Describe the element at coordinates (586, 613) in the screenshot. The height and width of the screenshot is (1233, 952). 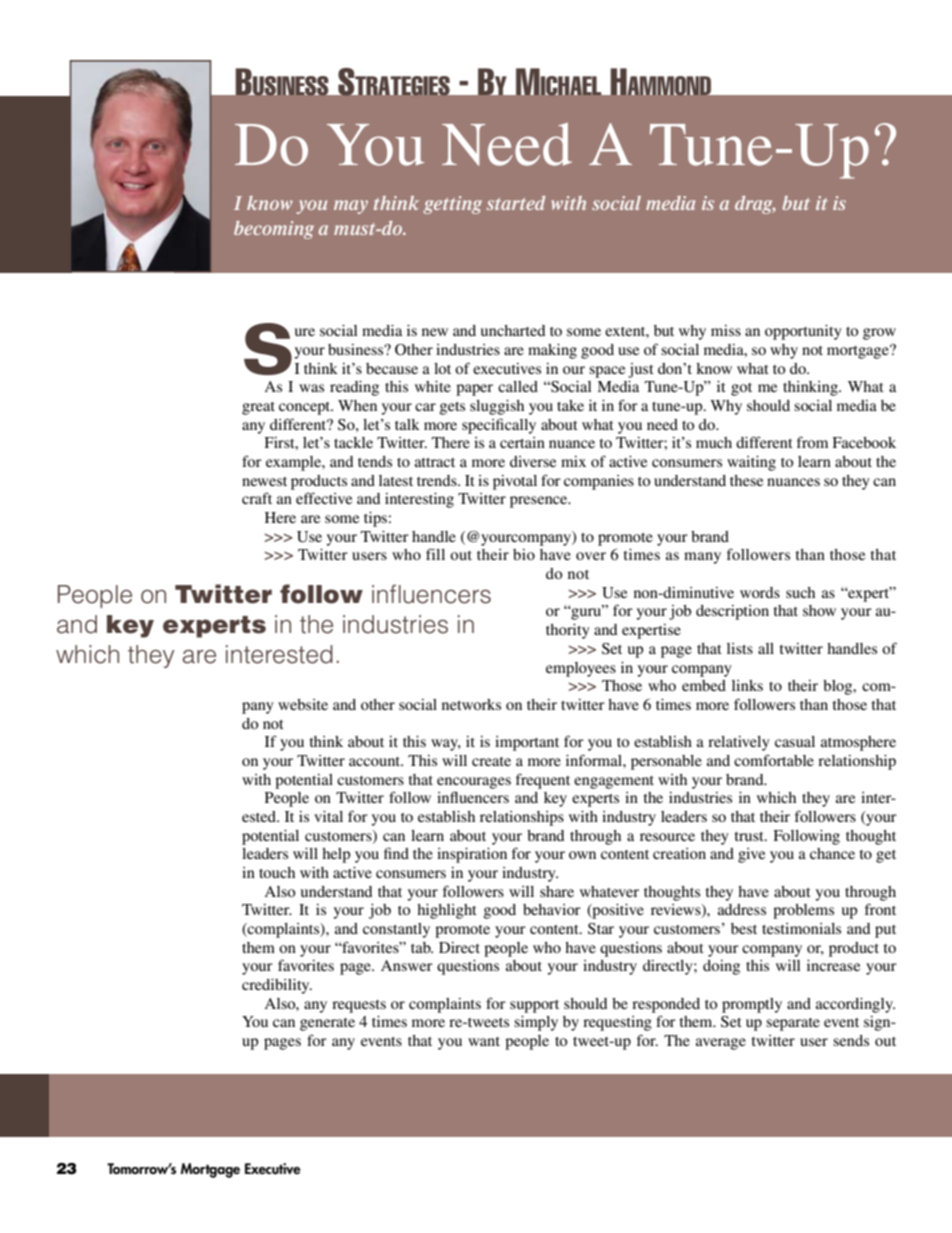
I see `guru` at that location.
